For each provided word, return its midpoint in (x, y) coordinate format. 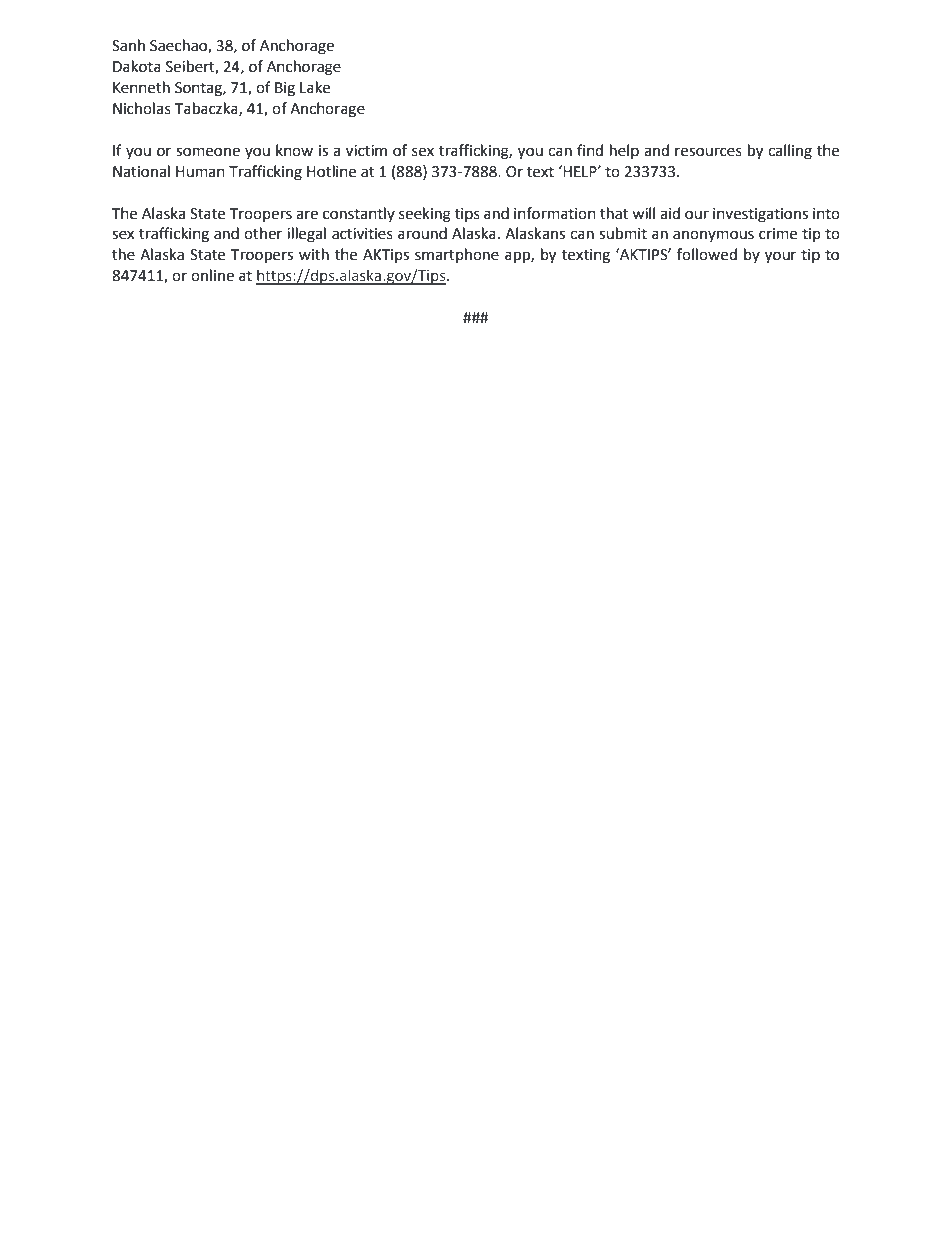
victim (366, 151)
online (212, 275)
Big (285, 89)
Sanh (128, 45)
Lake (315, 87)
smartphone (457, 255)
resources (708, 152)
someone (208, 152)
